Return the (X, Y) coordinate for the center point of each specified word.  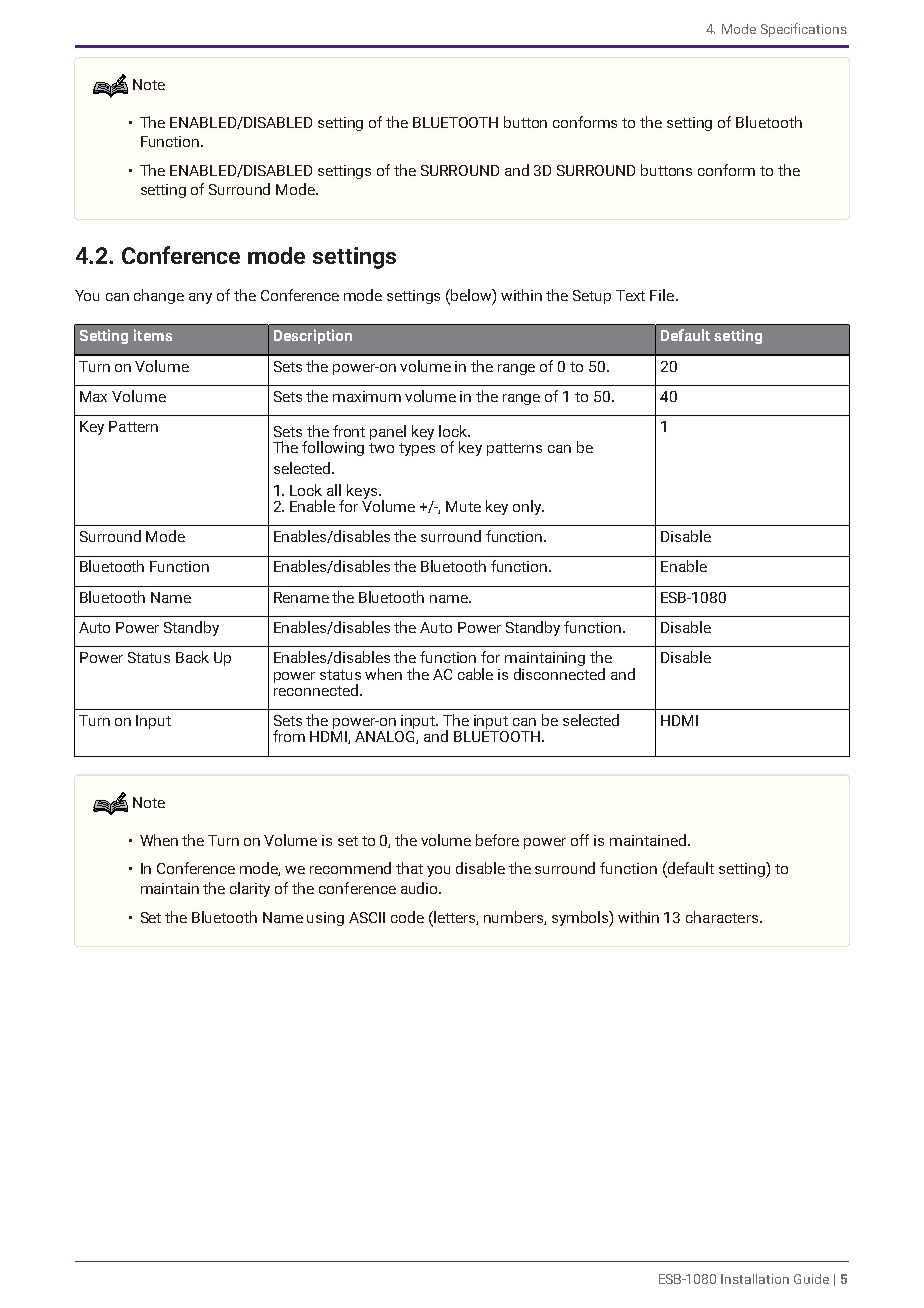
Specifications (804, 30)
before (497, 840)
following (333, 448)
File (663, 295)
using (325, 919)
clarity (250, 889)
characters (723, 917)
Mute (463, 506)
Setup (592, 297)
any (200, 298)
